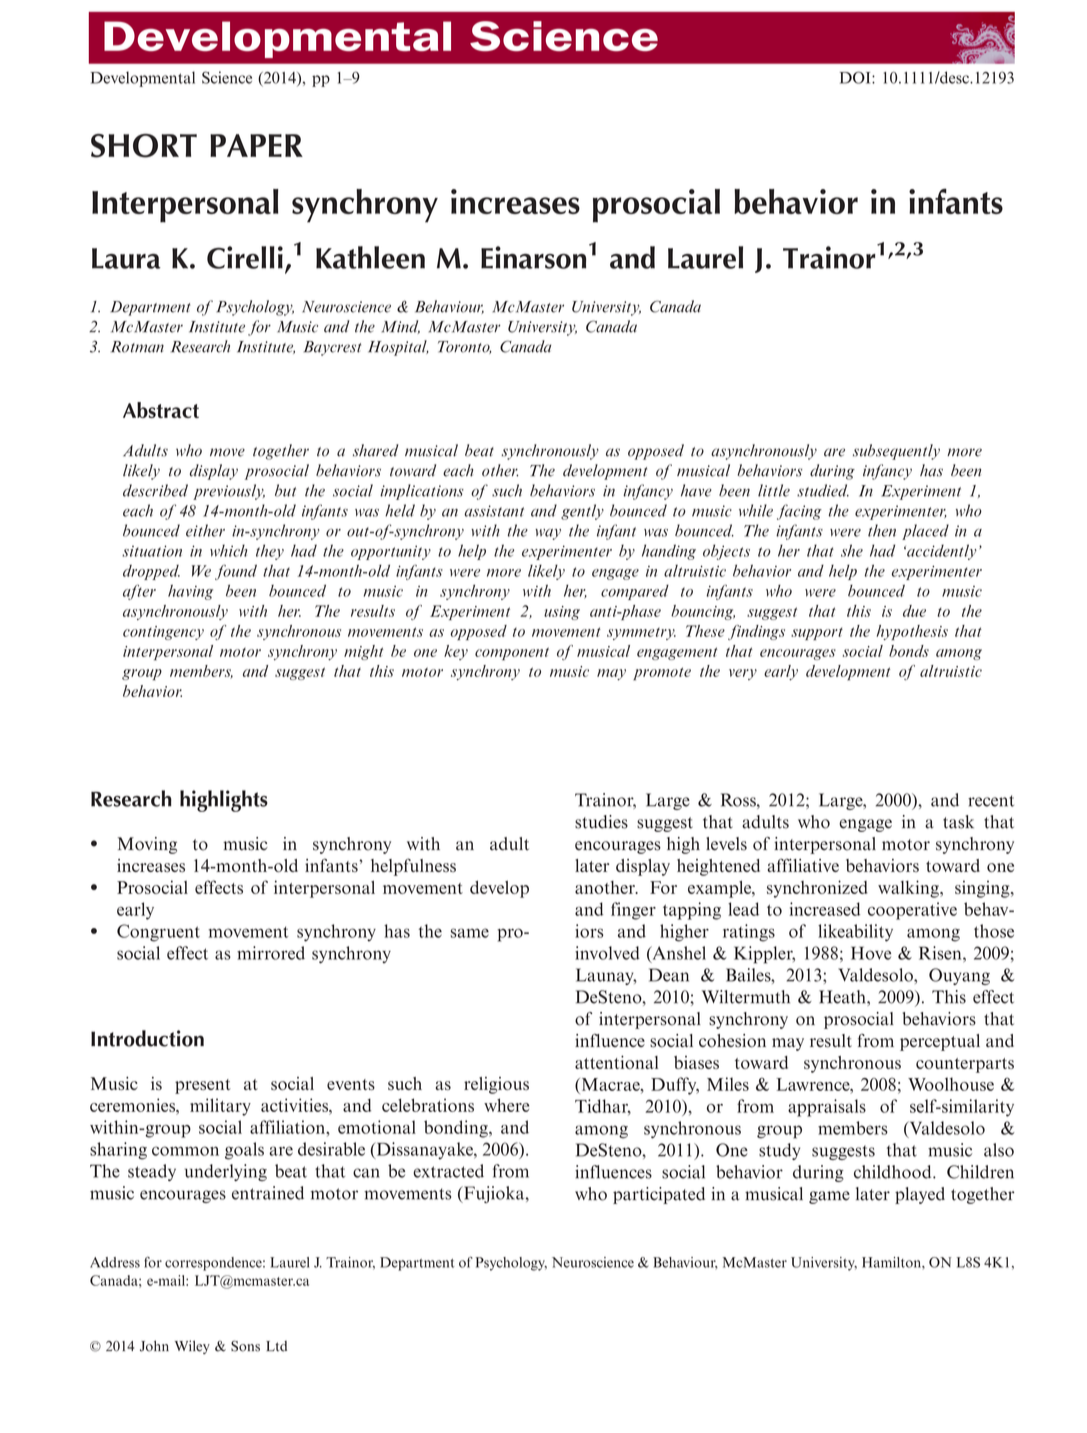 Image resolution: width=1087 pixels, height=1433 pixels. Describe the element at coordinates (163, 633) in the screenshot. I see `contingency` at that location.
